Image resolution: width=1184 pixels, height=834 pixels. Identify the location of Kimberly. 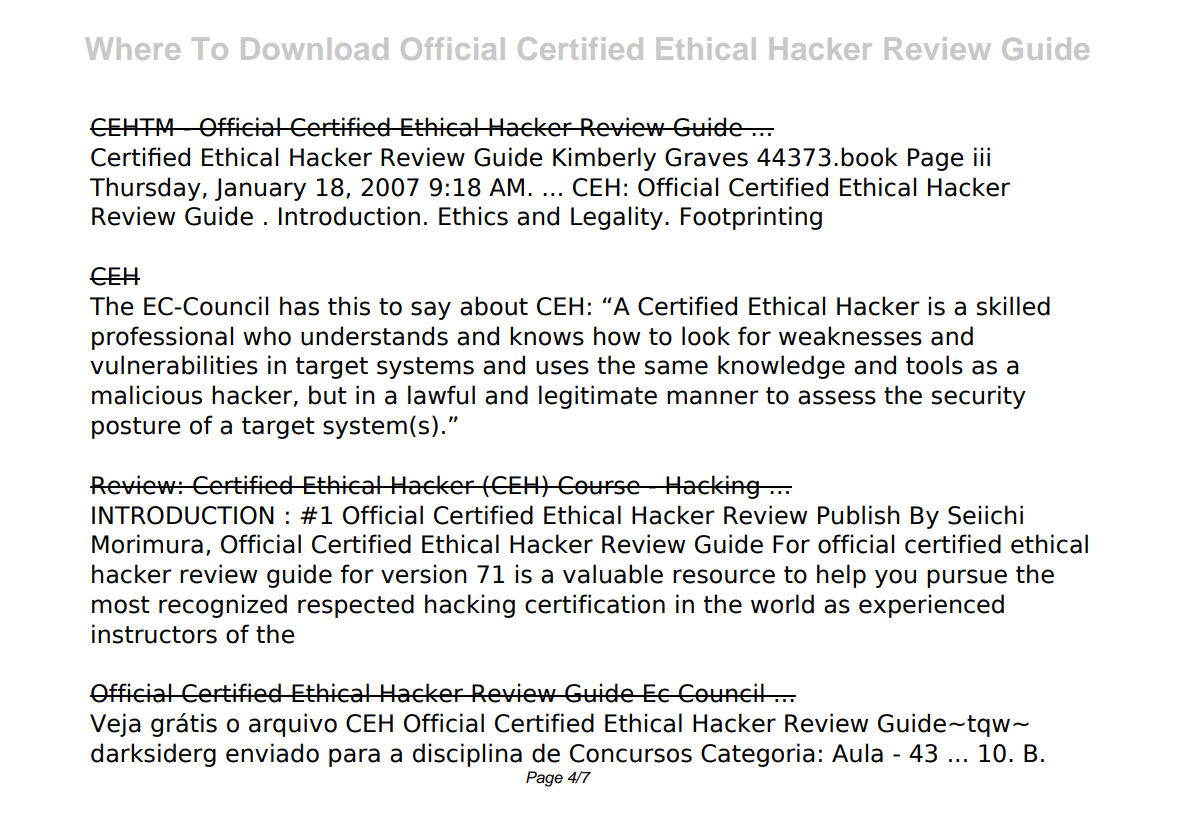
(604, 159).
